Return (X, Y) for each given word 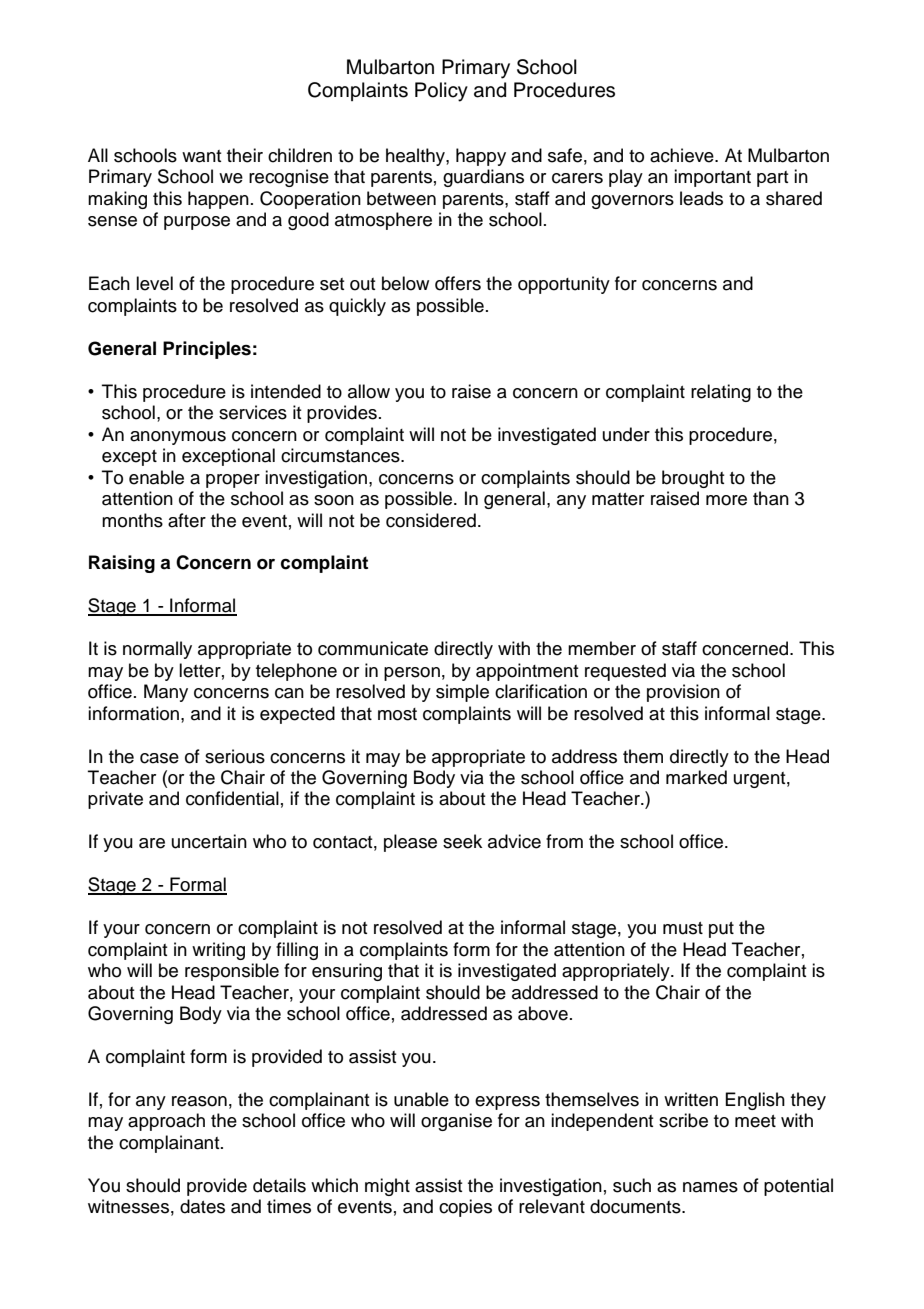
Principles (207, 350)
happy (481, 157)
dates (202, 1206)
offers (458, 283)
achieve (683, 155)
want (202, 156)
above (543, 1013)
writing (218, 951)
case (159, 758)
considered (431, 520)
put (721, 930)
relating (721, 393)
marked (696, 777)
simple (462, 693)
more (726, 500)
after (187, 520)
